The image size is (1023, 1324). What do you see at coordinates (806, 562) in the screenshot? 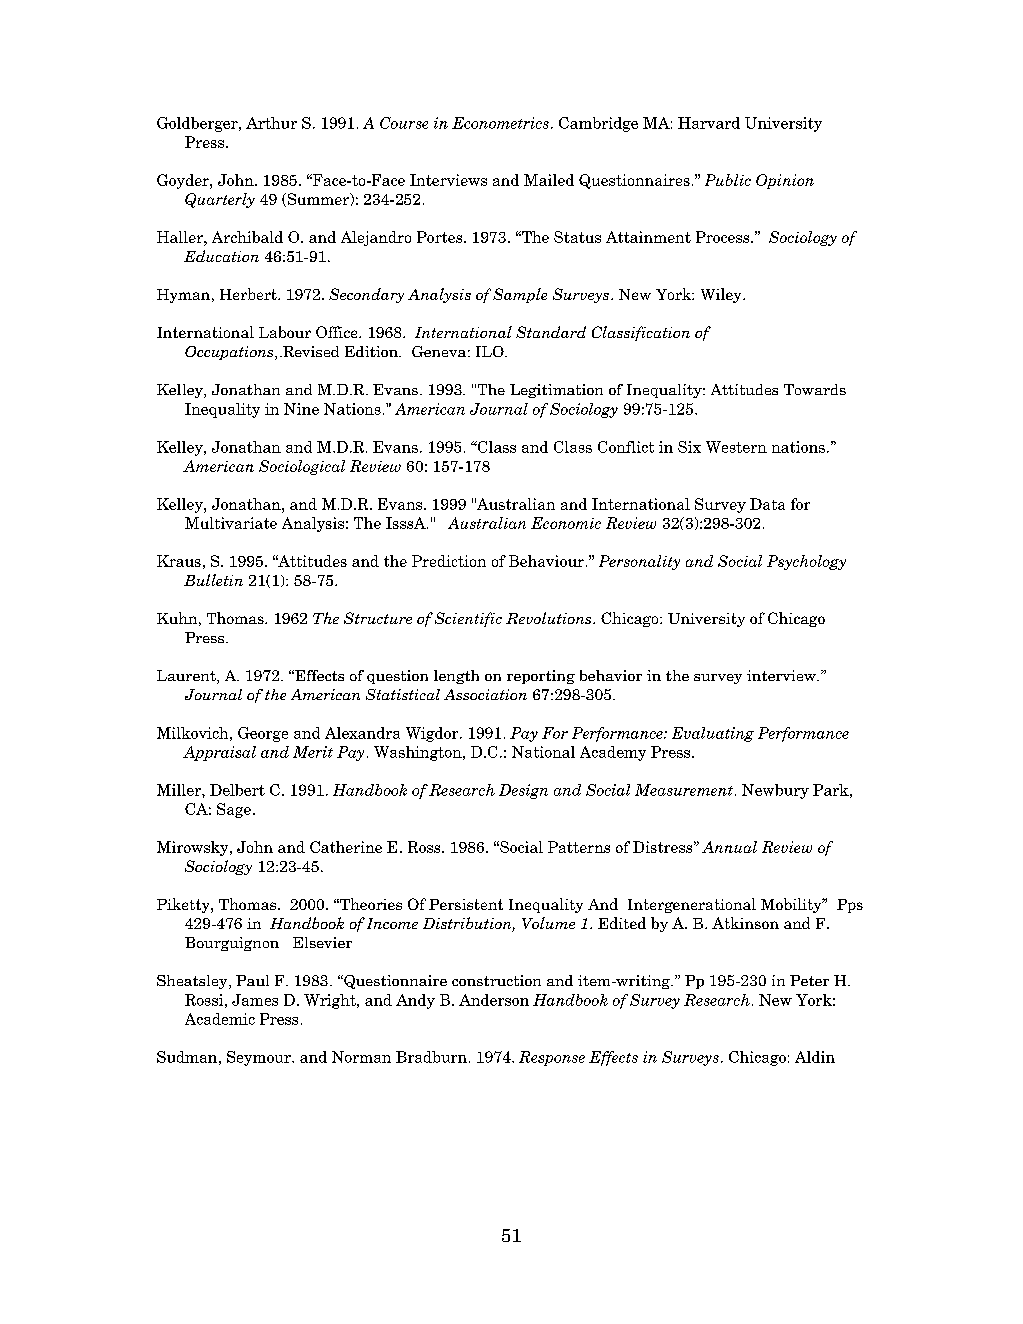
I see `Psychology` at bounding box center [806, 562].
